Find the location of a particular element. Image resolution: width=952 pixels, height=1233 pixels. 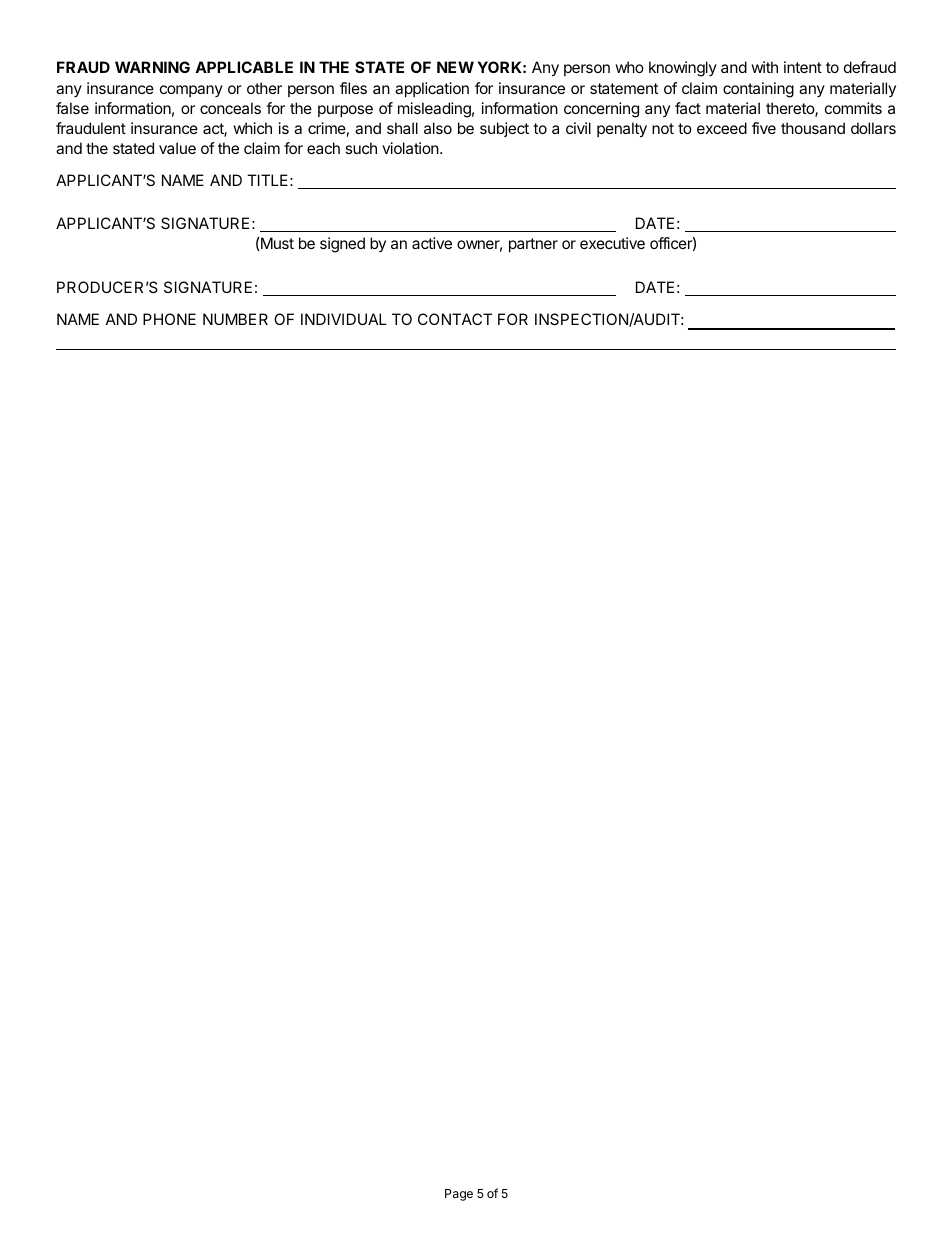

application is located at coordinates (432, 89).
